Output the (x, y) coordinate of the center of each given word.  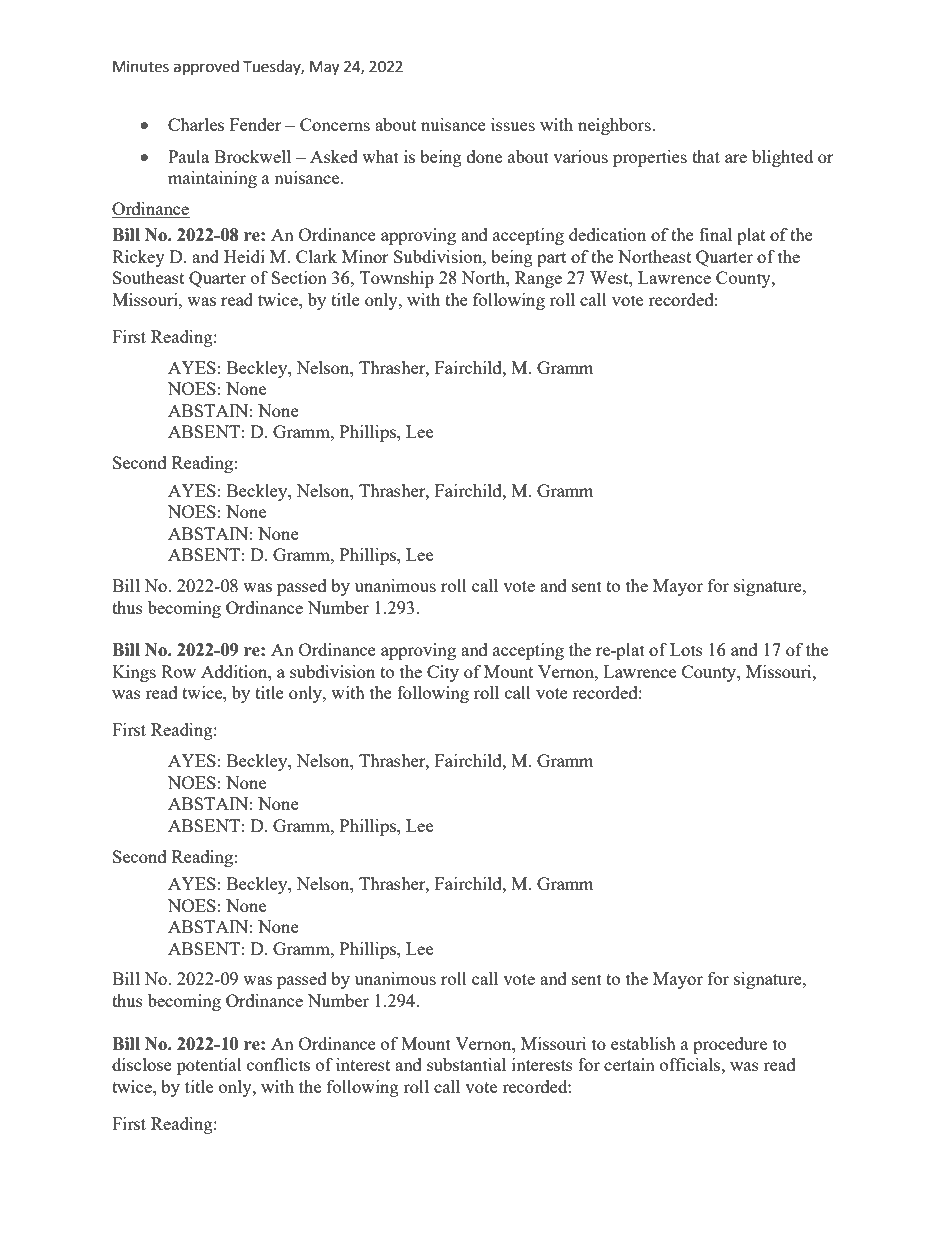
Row (178, 671)
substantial (466, 1064)
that (706, 156)
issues (513, 124)
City (443, 673)
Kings (134, 673)
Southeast (148, 277)
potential (209, 1066)
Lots (686, 649)
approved (206, 67)
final (715, 234)
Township (397, 279)
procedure (730, 1045)
